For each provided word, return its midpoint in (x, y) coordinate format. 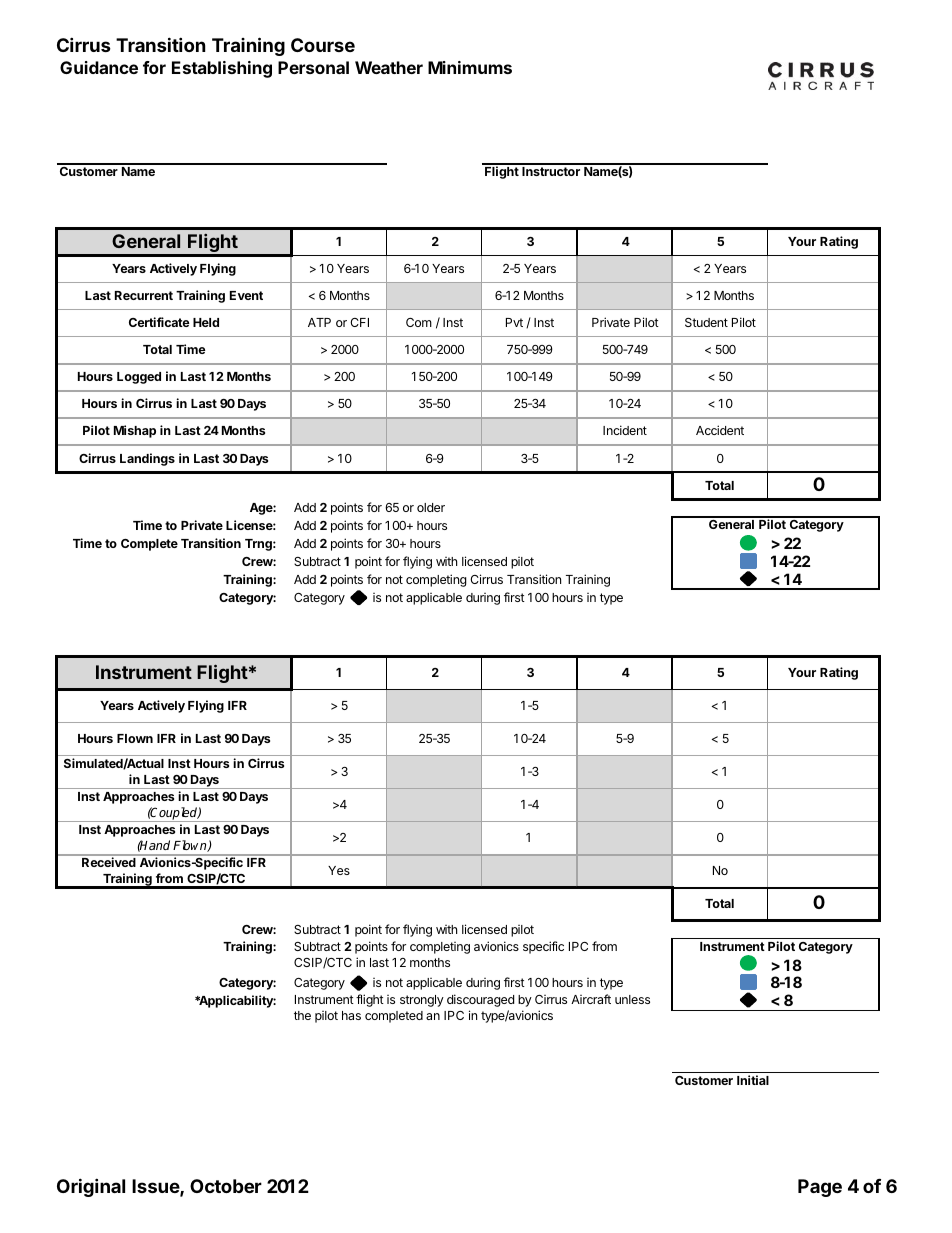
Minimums (470, 67)
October (226, 1186)
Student (706, 322)
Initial (753, 1080)
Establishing (222, 69)
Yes (339, 870)
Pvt (514, 322)
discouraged (480, 1000)
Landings (147, 459)
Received (108, 862)
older (431, 507)
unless (632, 999)
